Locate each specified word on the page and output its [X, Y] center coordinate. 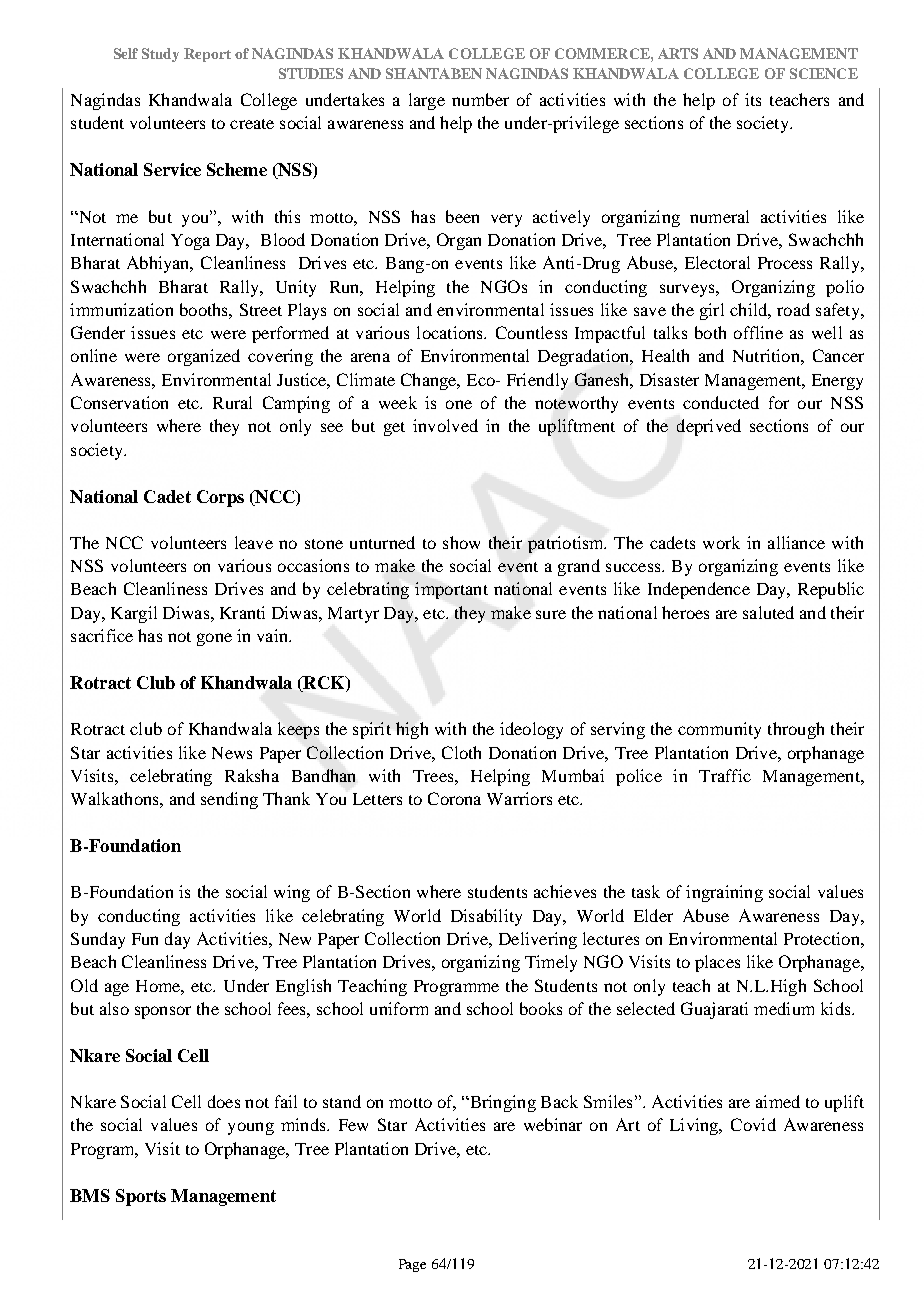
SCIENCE [824, 73]
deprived [709, 427]
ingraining [724, 893]
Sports [141, 1197]
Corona [454, 798]
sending [229, 800]
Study [160, 55]
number [480, 99]
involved [445, 425]
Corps [220, 498]
